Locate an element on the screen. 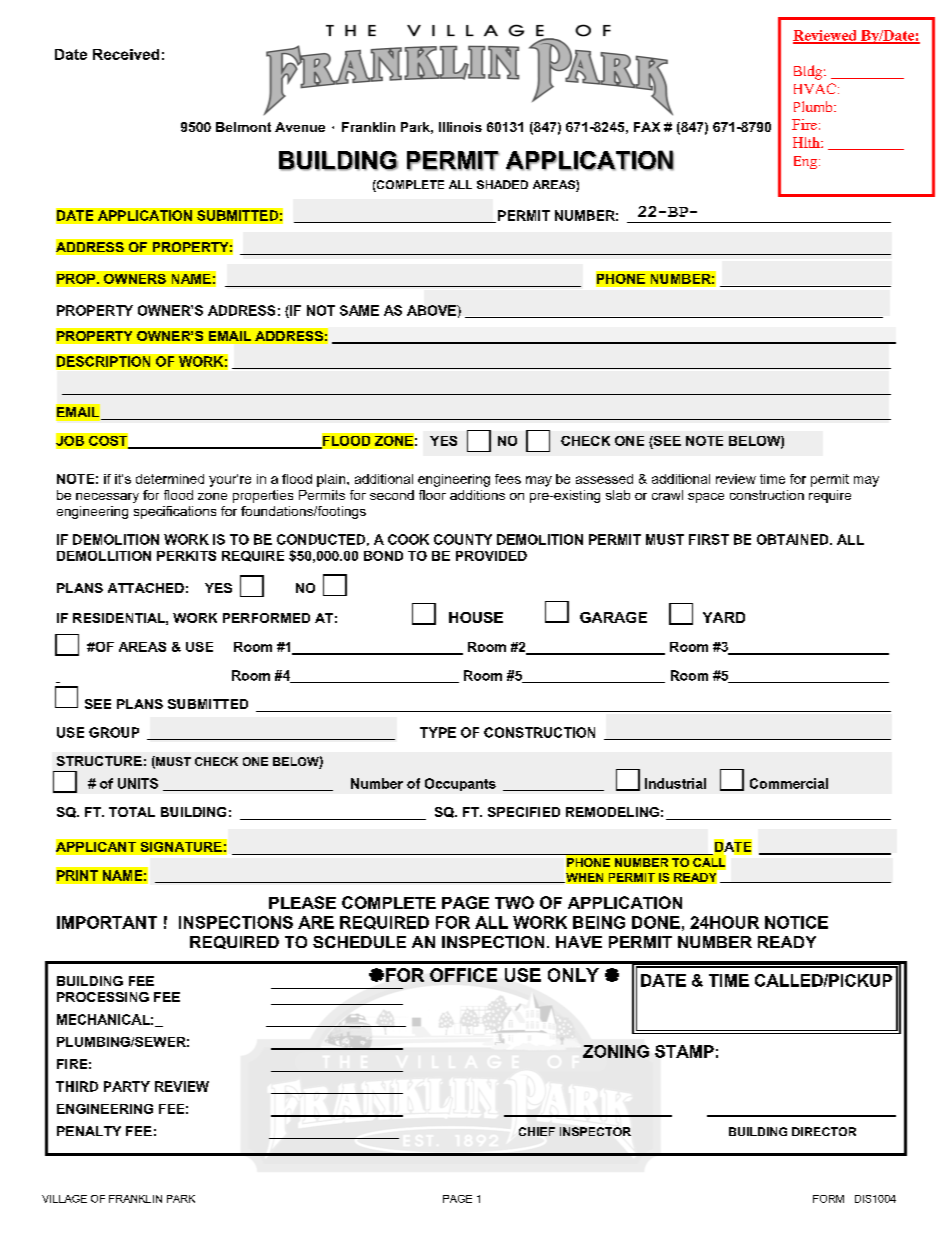 This screenshot has width=952, height=1233. NOTICE is located at coordinates (796, 922).
